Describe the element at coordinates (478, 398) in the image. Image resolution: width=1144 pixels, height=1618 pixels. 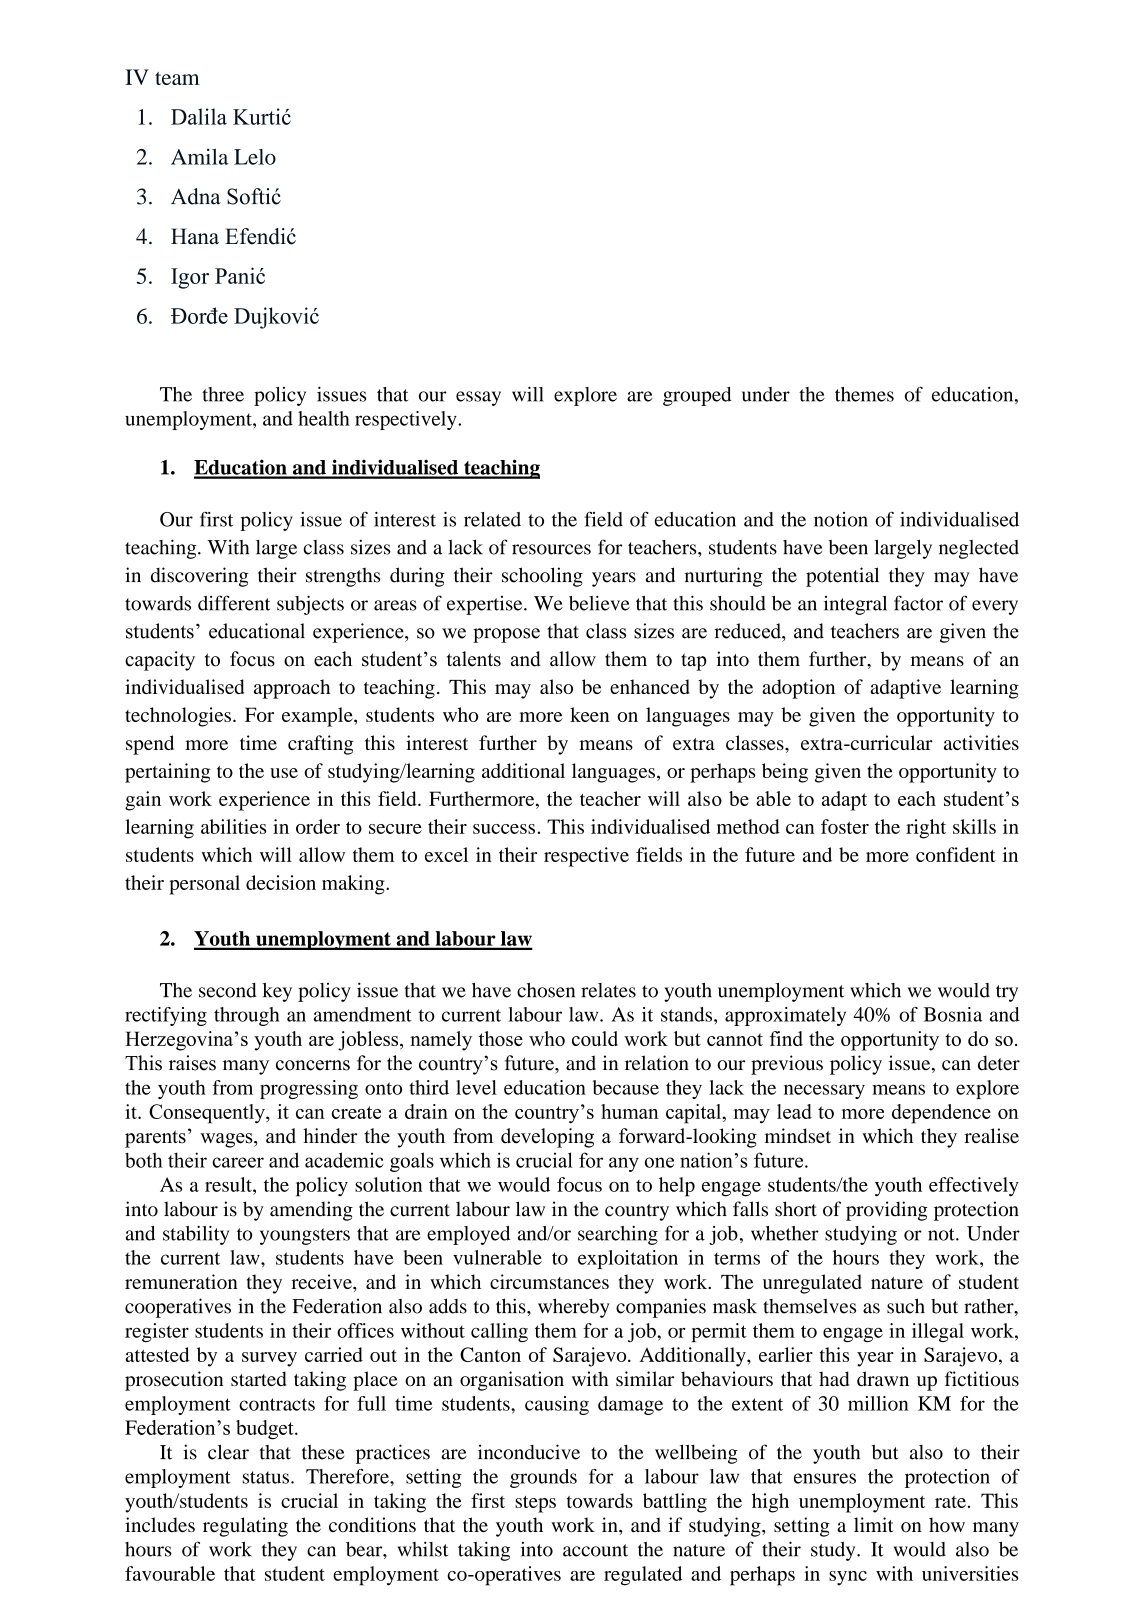
I see `essay` at that location.
